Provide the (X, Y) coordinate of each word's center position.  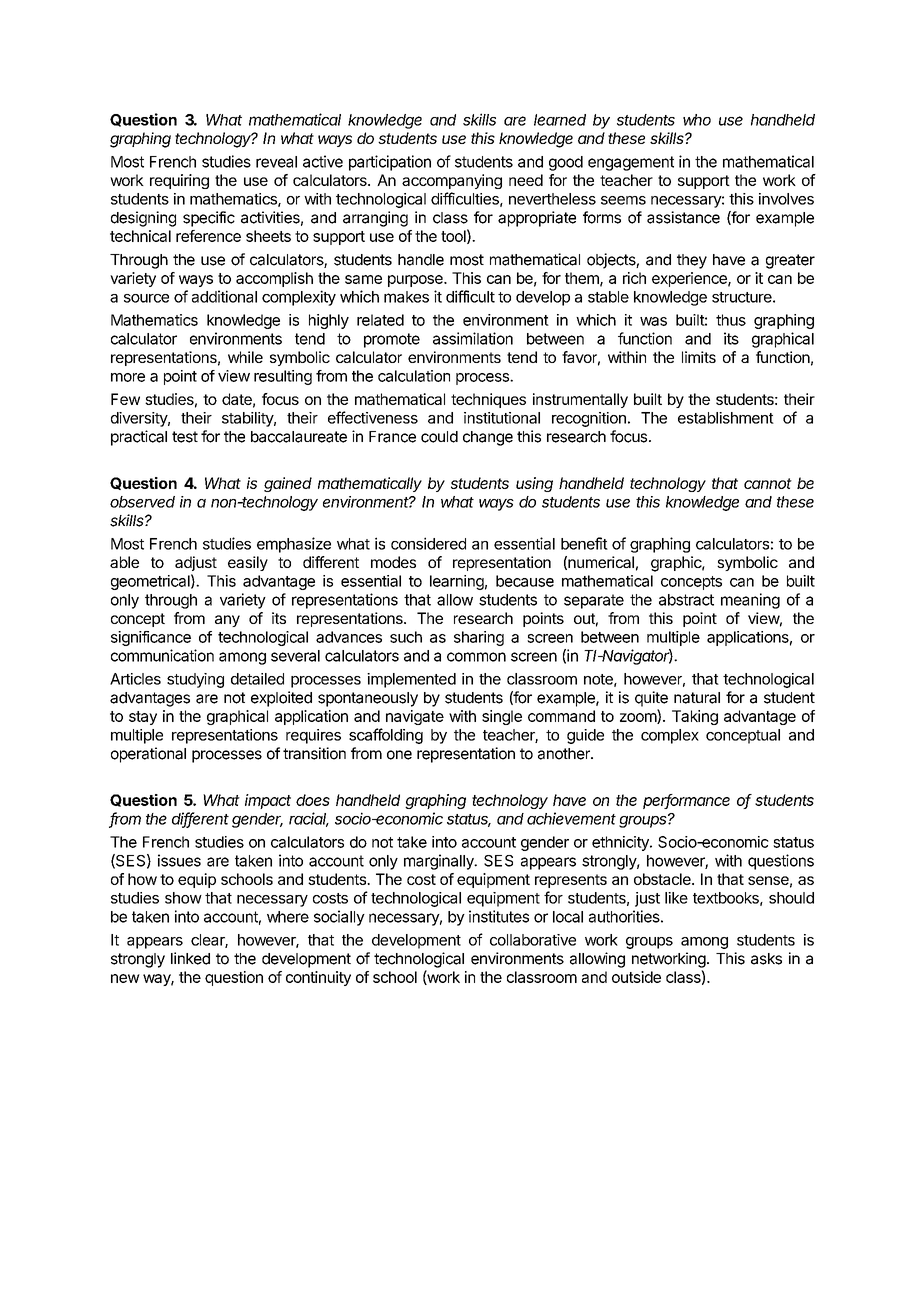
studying (195, 680)
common (476, 657)
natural (697, 698)
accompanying (452, 181)
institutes (499, 916)
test (185, 437)
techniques (488, 400)
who (697, 120)
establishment (726, 418)
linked (190, 958)
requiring (179, 181)
